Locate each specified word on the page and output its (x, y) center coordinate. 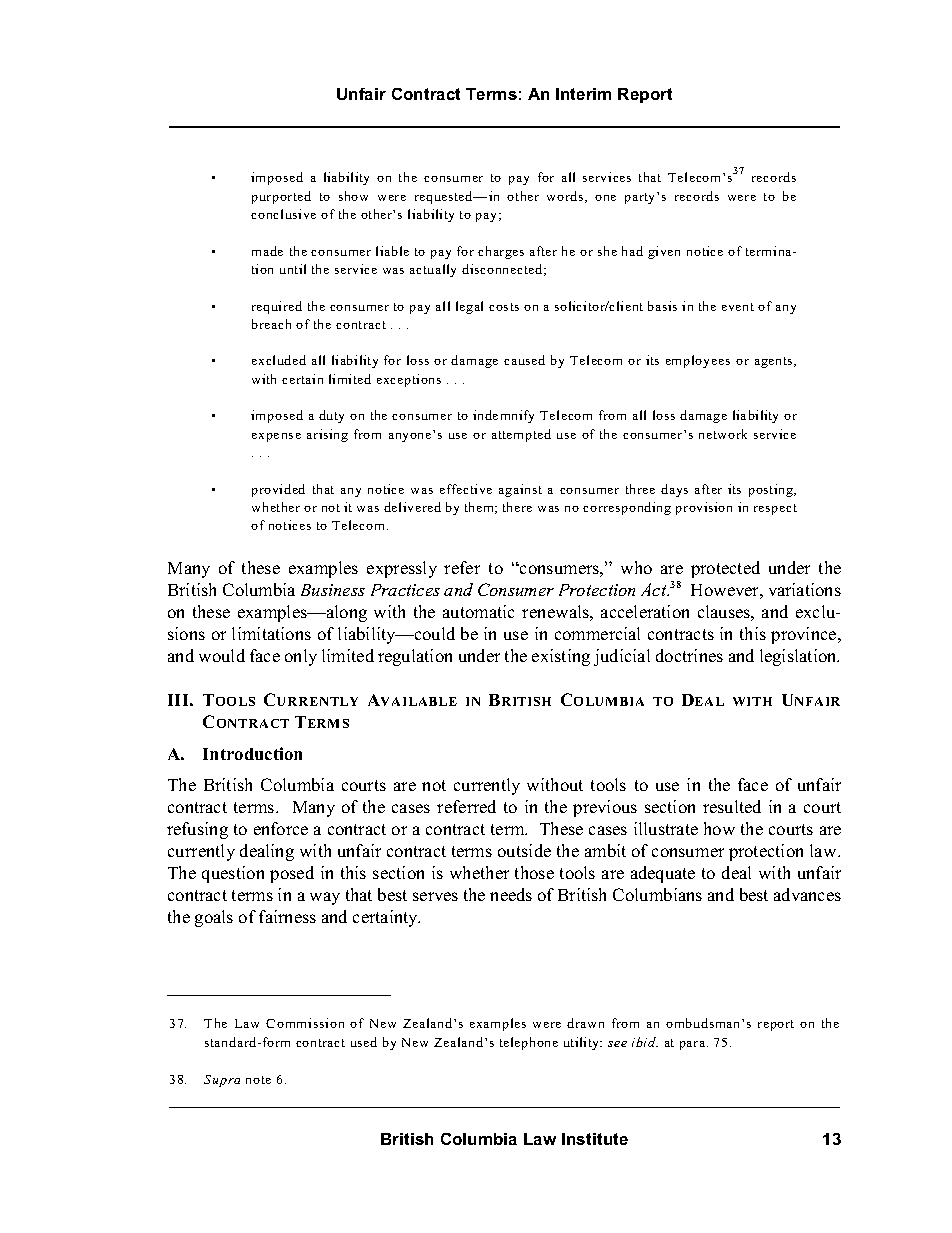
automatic (478, 611)
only (301, 657)
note (258, 1080)
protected (725, 569)
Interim (583, 94)
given (664, 252)
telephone (529, 1043)
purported (281, 197)
